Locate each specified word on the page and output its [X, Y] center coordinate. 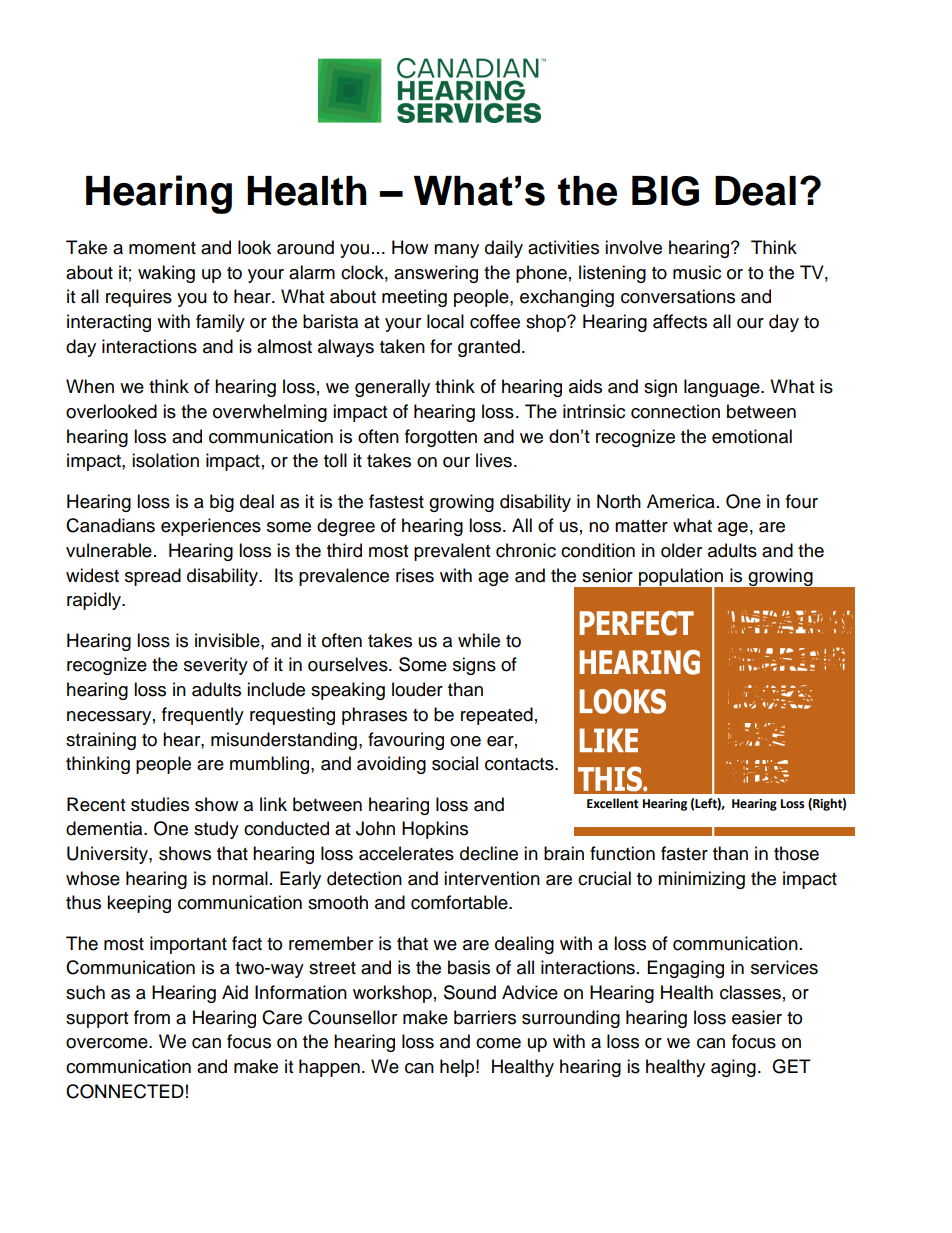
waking [166, 274]
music [697, 272]
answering [436, 274]
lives [494, 460]
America [681, 501]
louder [417, 689]
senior [607, 575]
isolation [165, 460]
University [108, 855]
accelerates [406, 853]
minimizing [701, 880]
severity [216, 666]
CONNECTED [125, 1091]
